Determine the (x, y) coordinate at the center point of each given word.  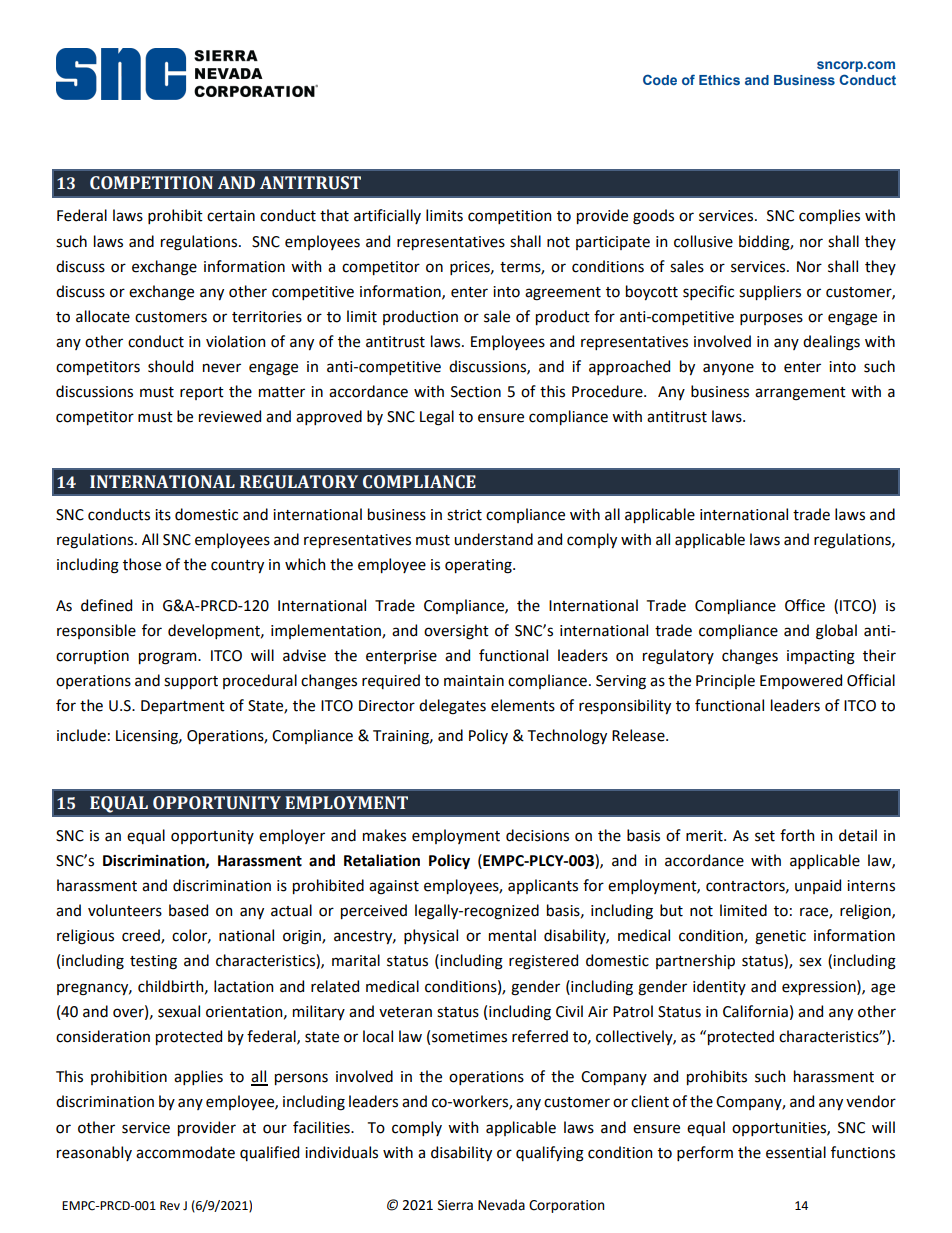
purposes (771, 319)
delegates (452, 707)
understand (493, 539)
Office (805, 605)
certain (231, 216)
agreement (563, 294)
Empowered (801, 681)
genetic (780, 937)
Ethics (719, 80)
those (142, 564)
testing (153, 962)
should (170, 366)
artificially (387, 216)
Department (183, 707)
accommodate (185, 1152)
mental (512, 935)
